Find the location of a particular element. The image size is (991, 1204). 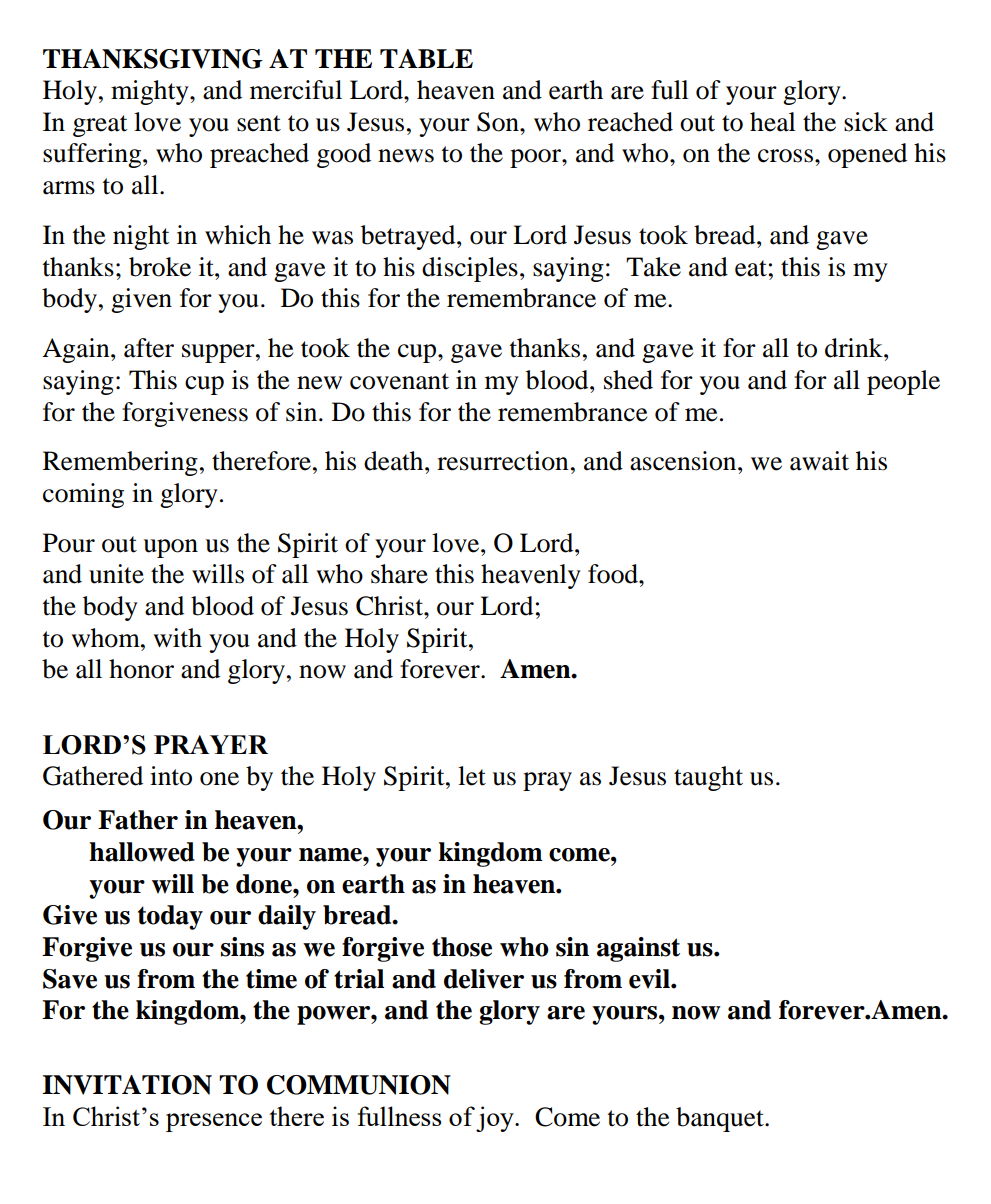

joy is located at coordinates (496, 1119).
